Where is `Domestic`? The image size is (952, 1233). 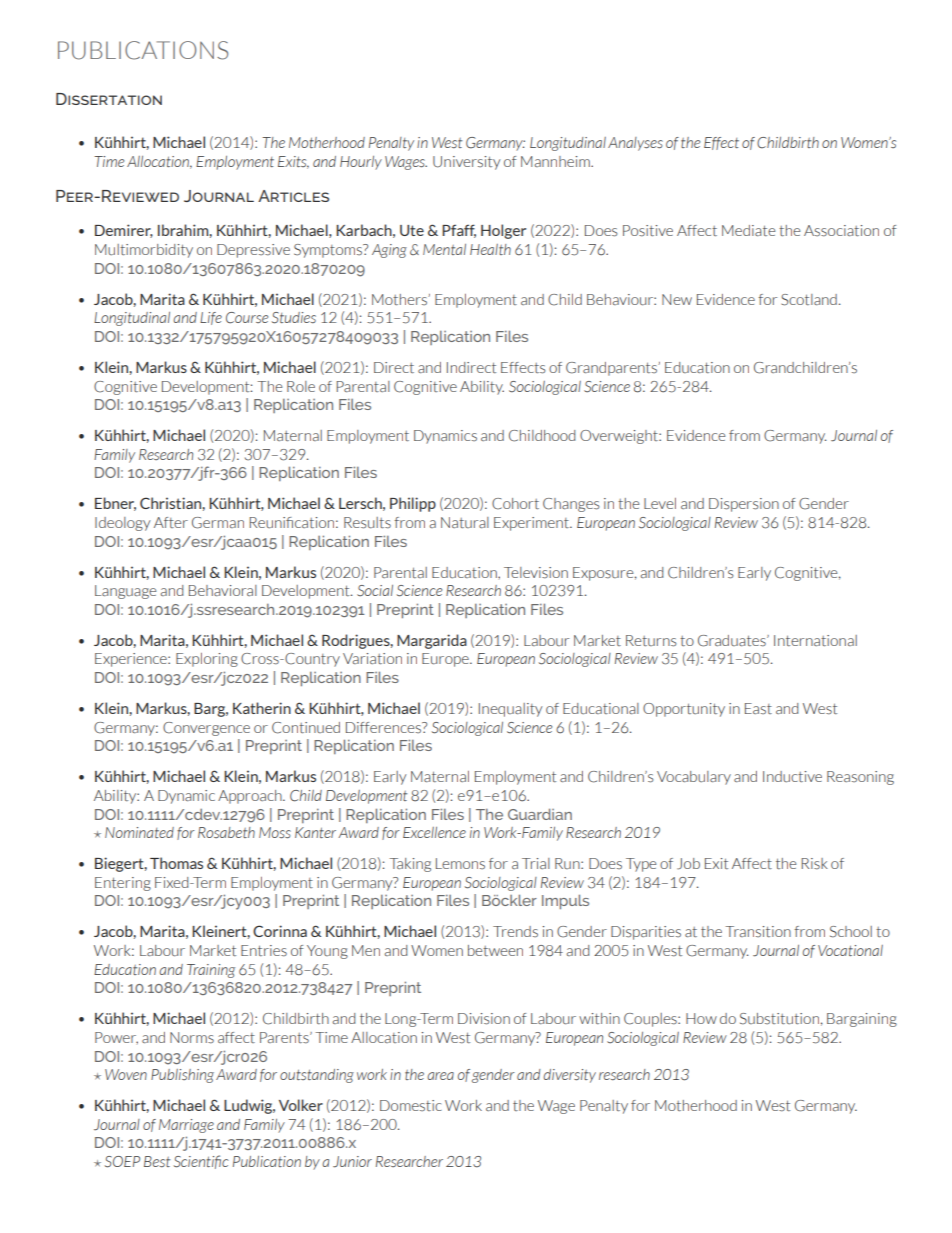 Domestic is located at coordinates (411, 1106).
